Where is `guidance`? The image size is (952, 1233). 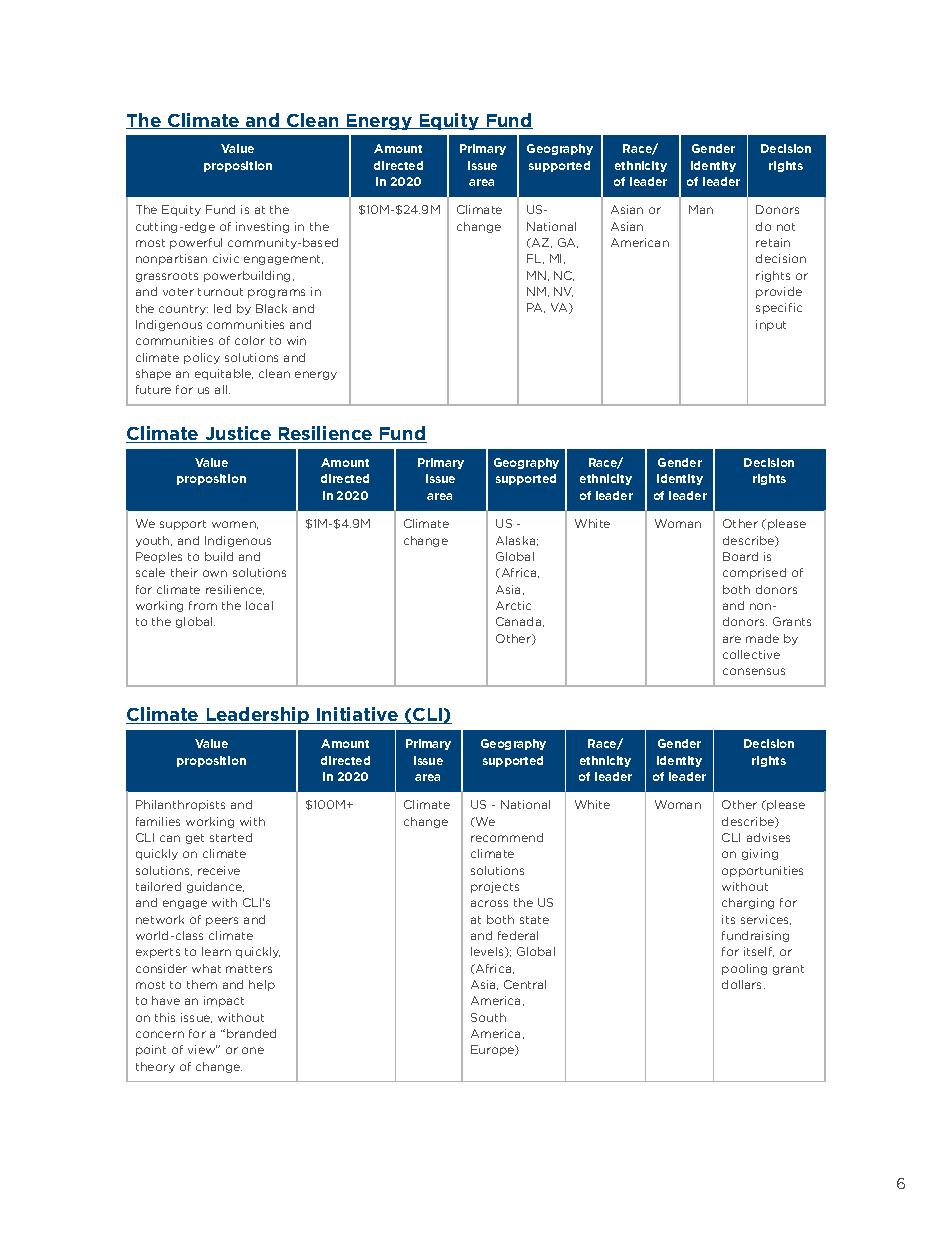
guidance is located at coordinates (215, 887).
